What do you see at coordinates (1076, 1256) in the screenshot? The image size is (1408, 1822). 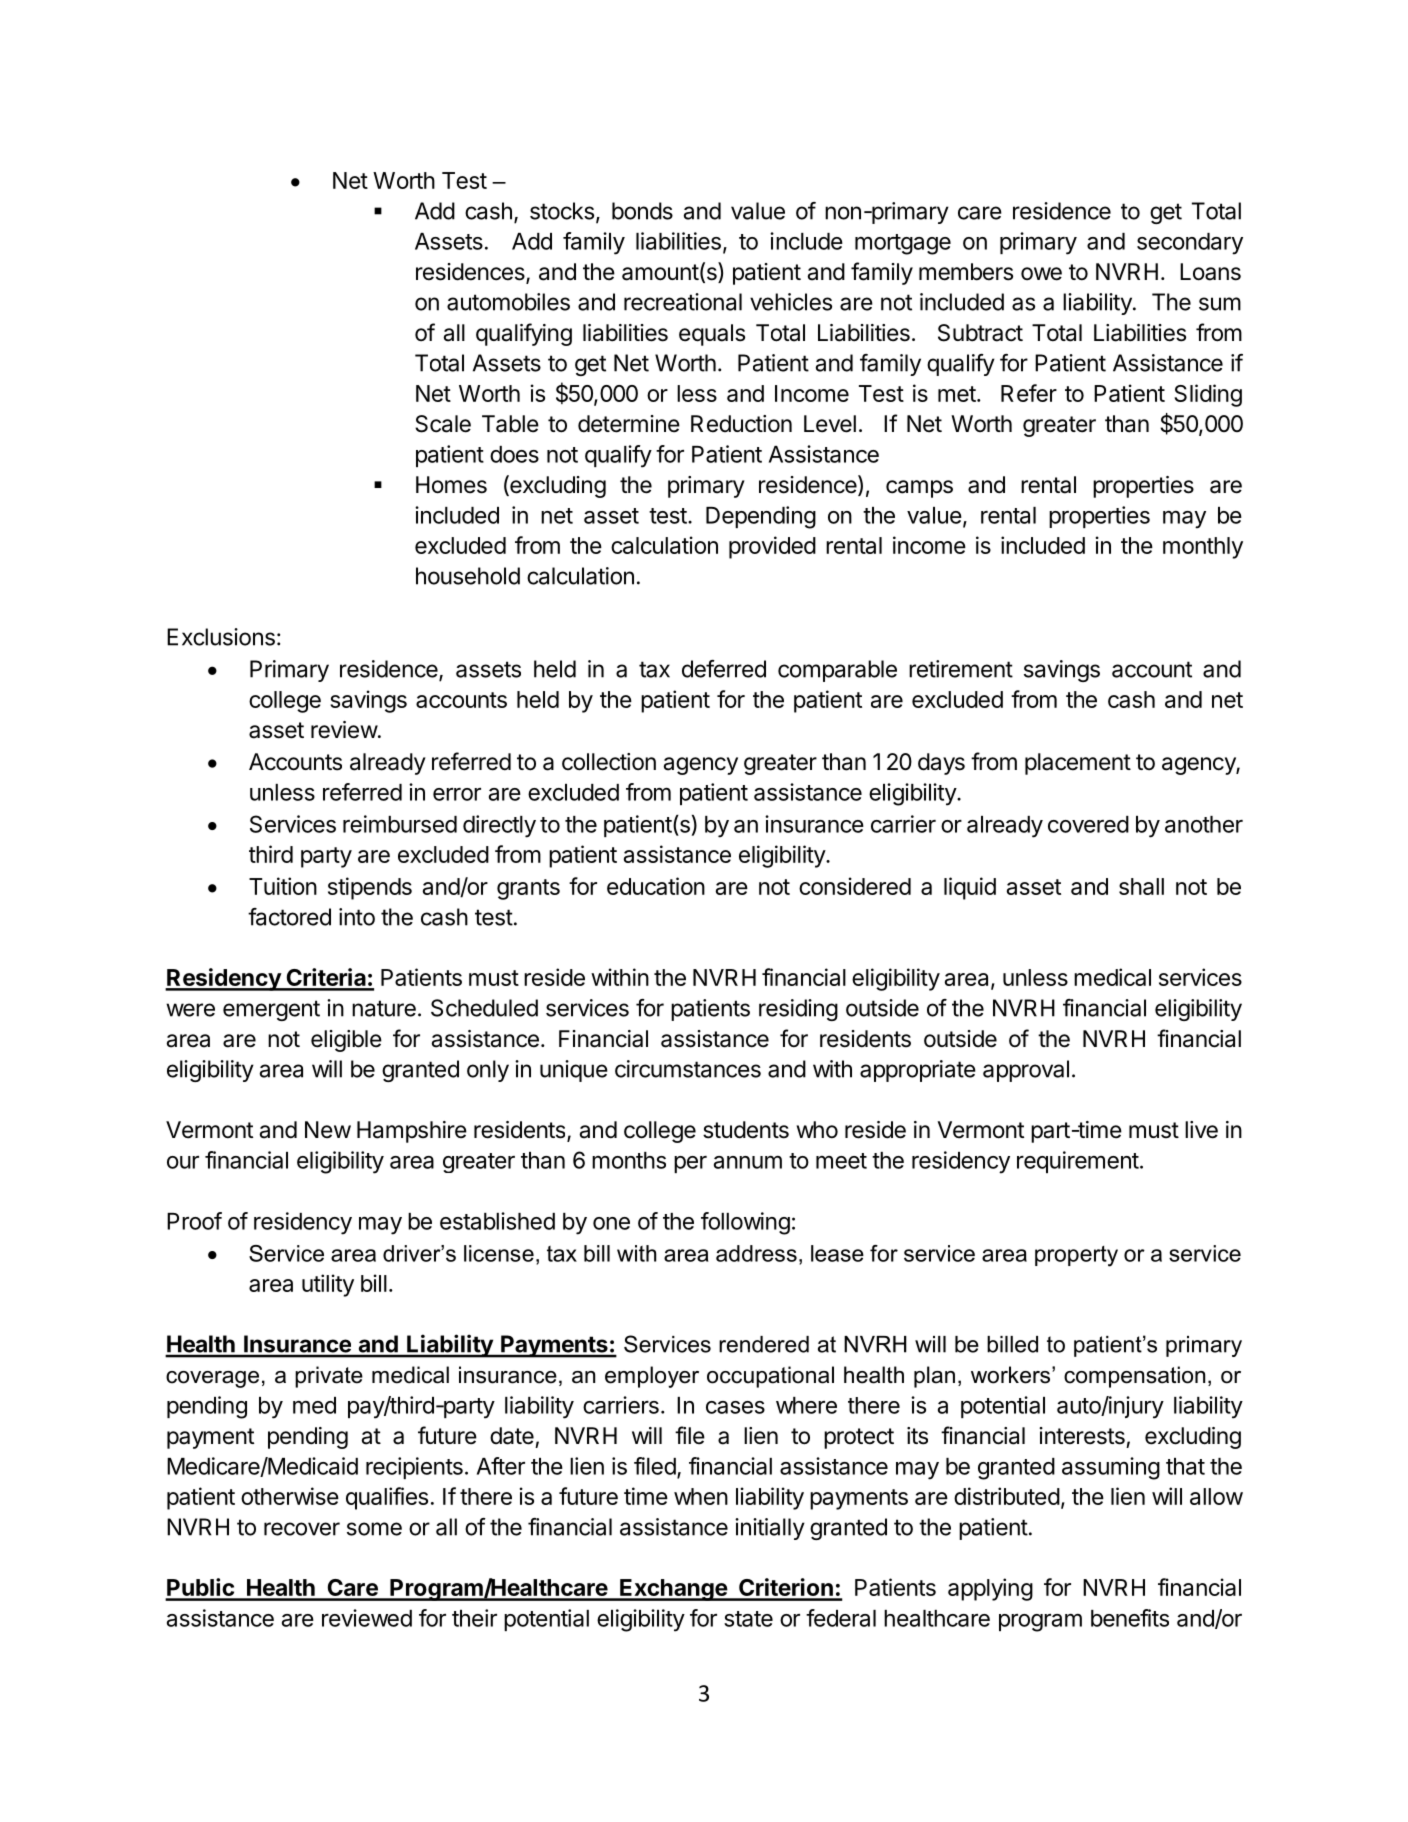 I see `property` at bounding box center [1076, 1256].
